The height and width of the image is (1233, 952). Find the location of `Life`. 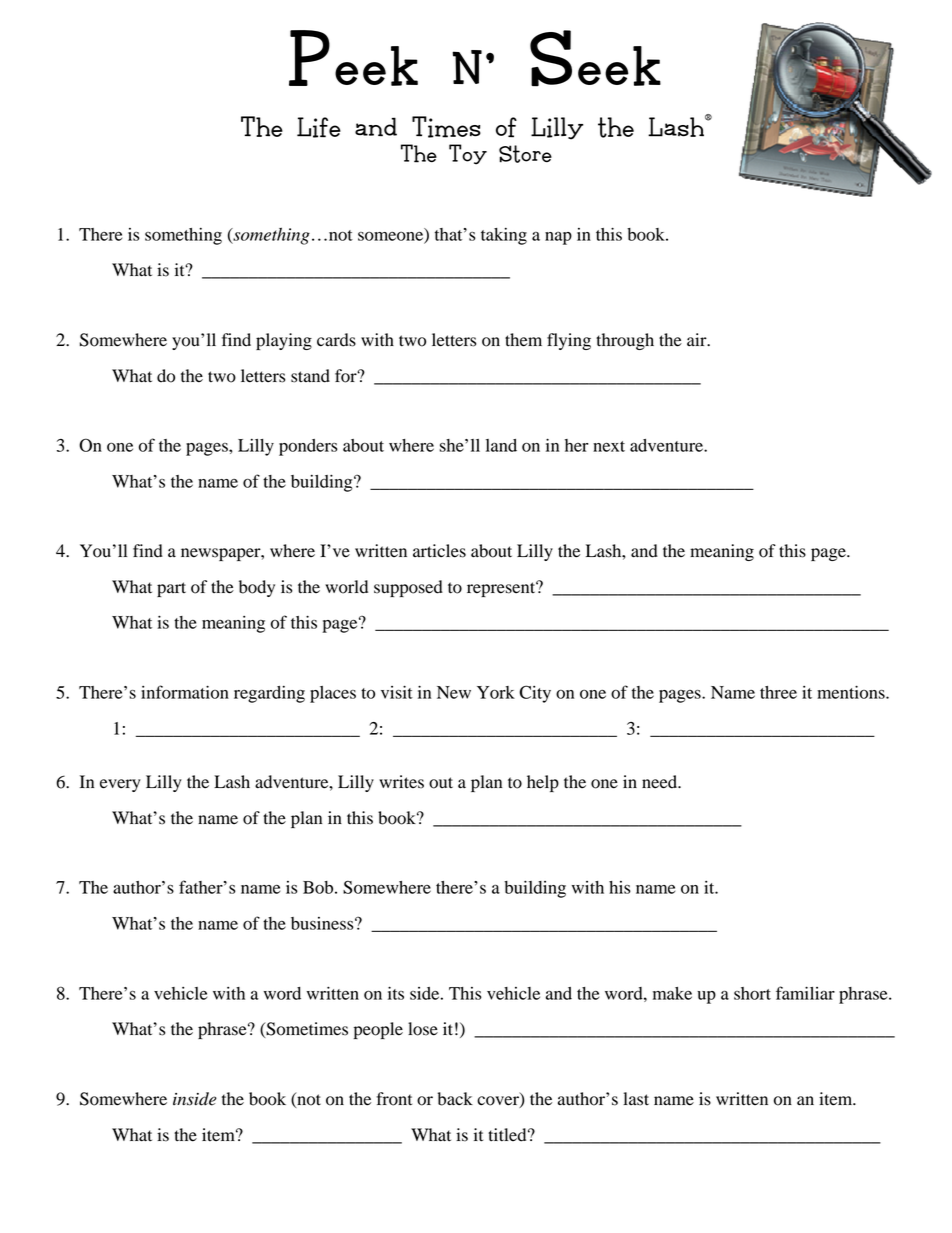

Life is located at coordinates (319, 127).
